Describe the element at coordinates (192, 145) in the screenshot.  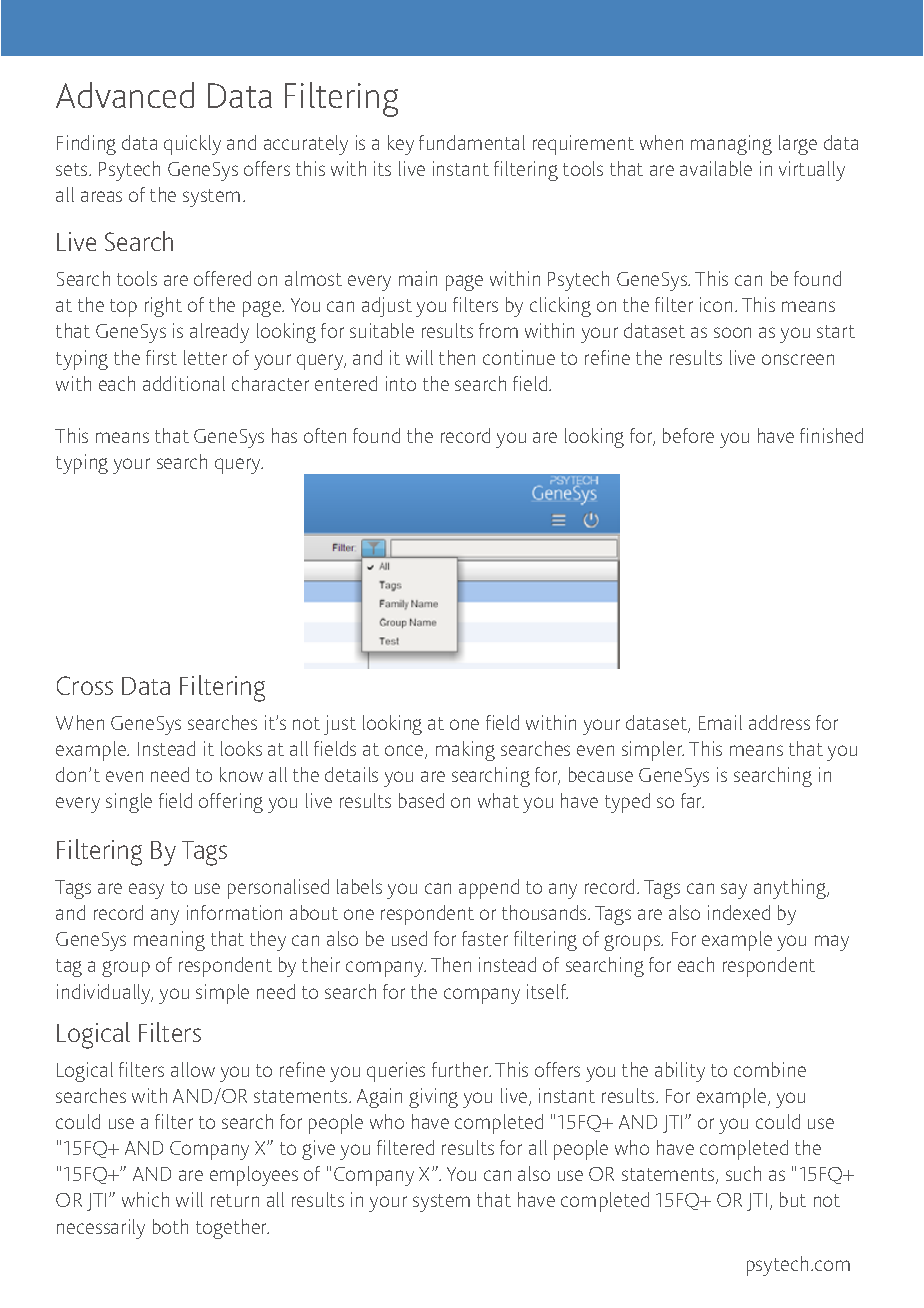
I see `quickly` at that location.
